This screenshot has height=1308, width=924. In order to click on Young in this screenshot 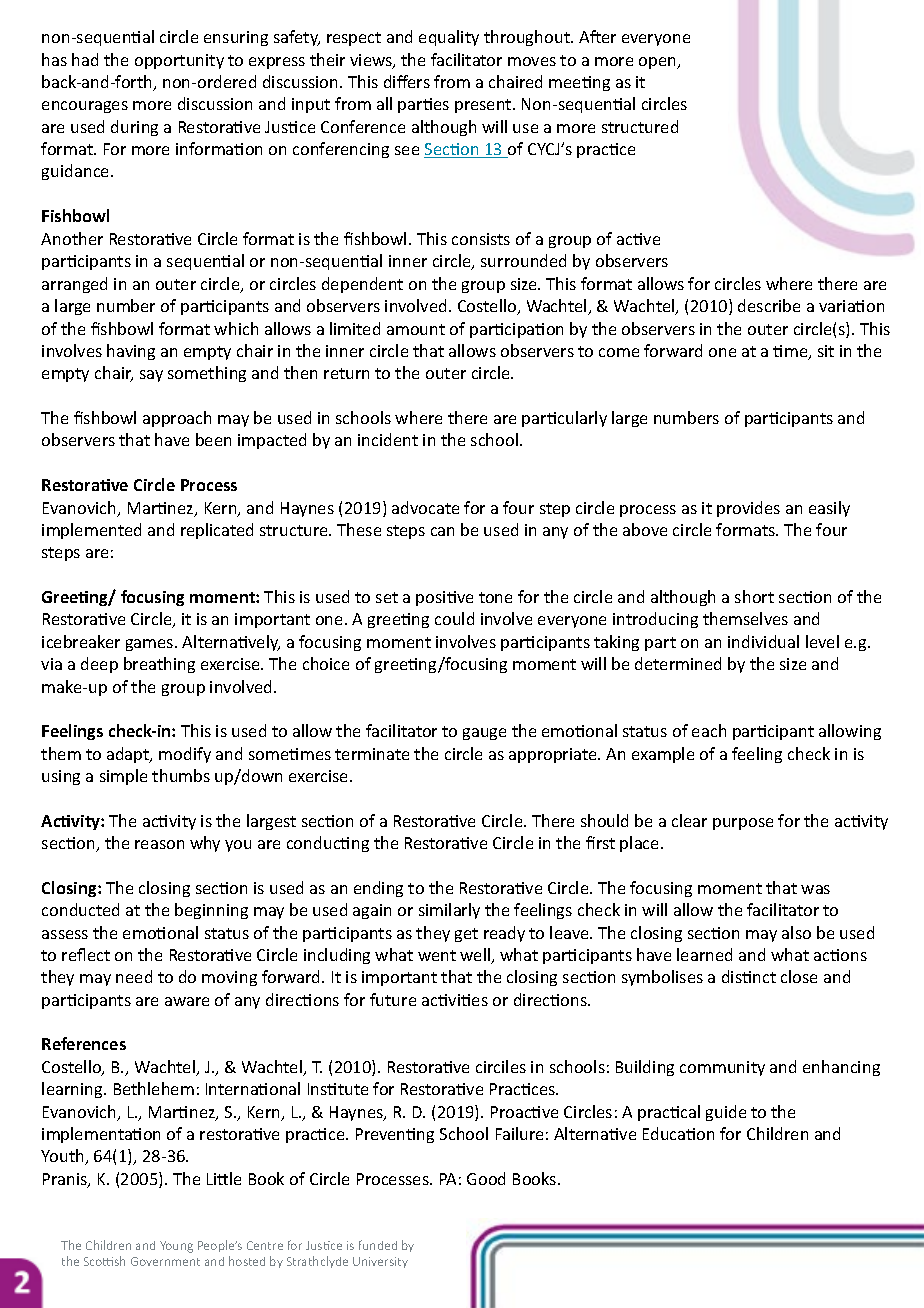, I will do `click(176, 1247)`.
